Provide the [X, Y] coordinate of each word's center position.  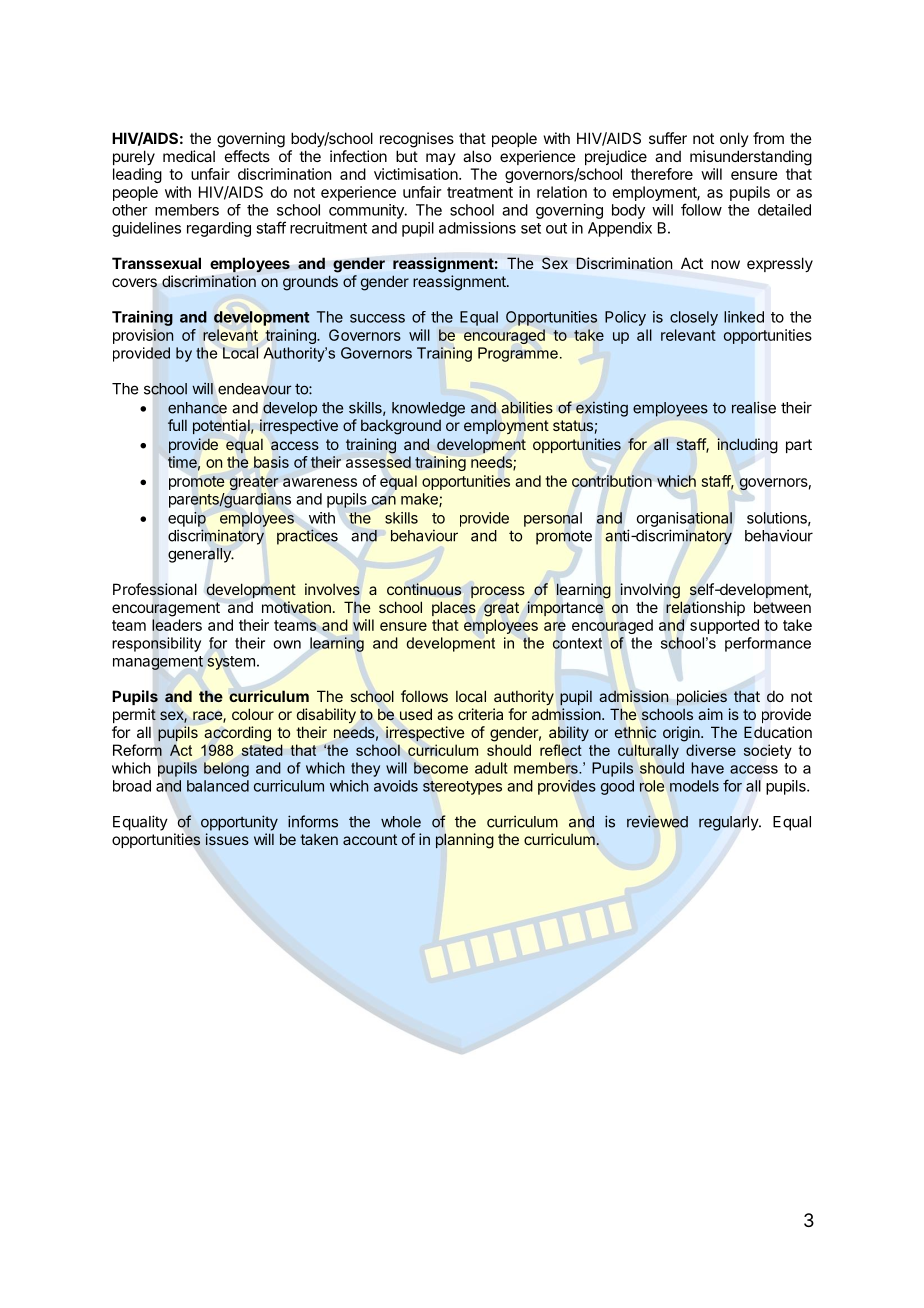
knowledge [428, 409]
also [477, 156]
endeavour [255, 389]
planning [465, 841]
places [454, 608]
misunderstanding [751, 158]
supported [724, 626]
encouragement [166, 609]
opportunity [239, 823]
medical [189, 156]
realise [754, 407]
